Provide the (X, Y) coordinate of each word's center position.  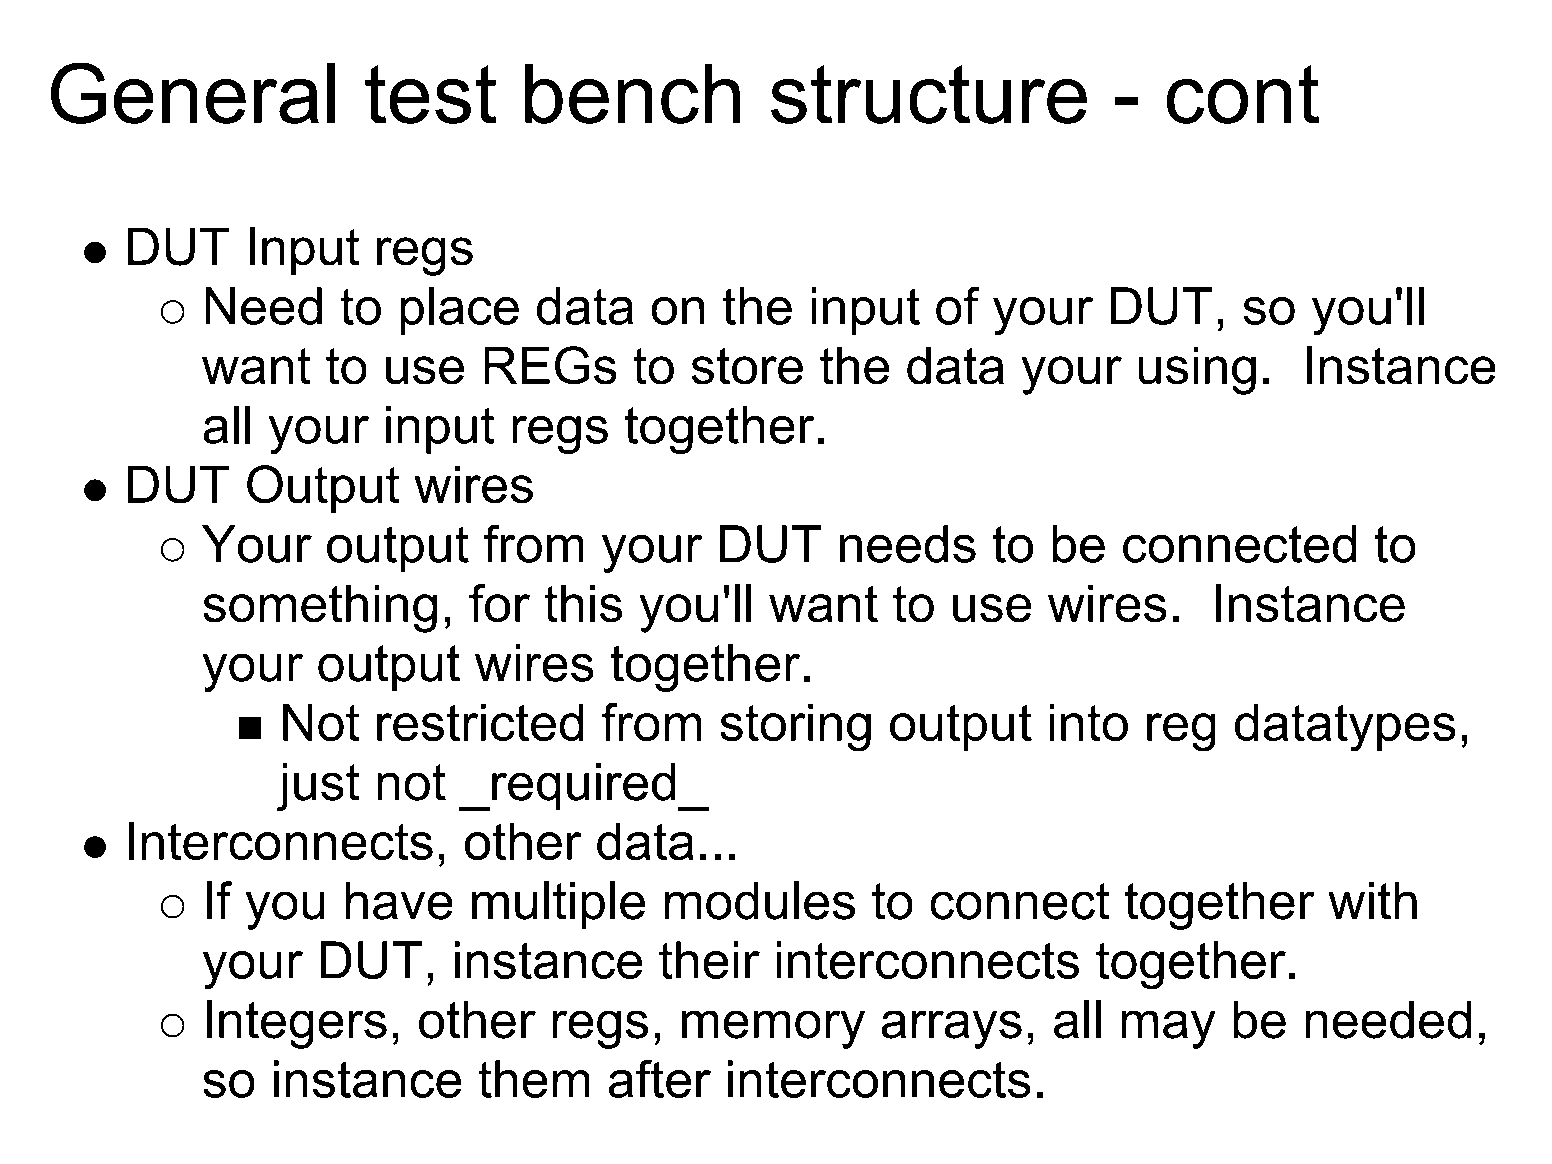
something (320, 609)
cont (1243, 94)
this (583, 603)
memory (773, 1030)
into (1089, 722)
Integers (297, 1024)
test (430, 94)
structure (929, 94)
